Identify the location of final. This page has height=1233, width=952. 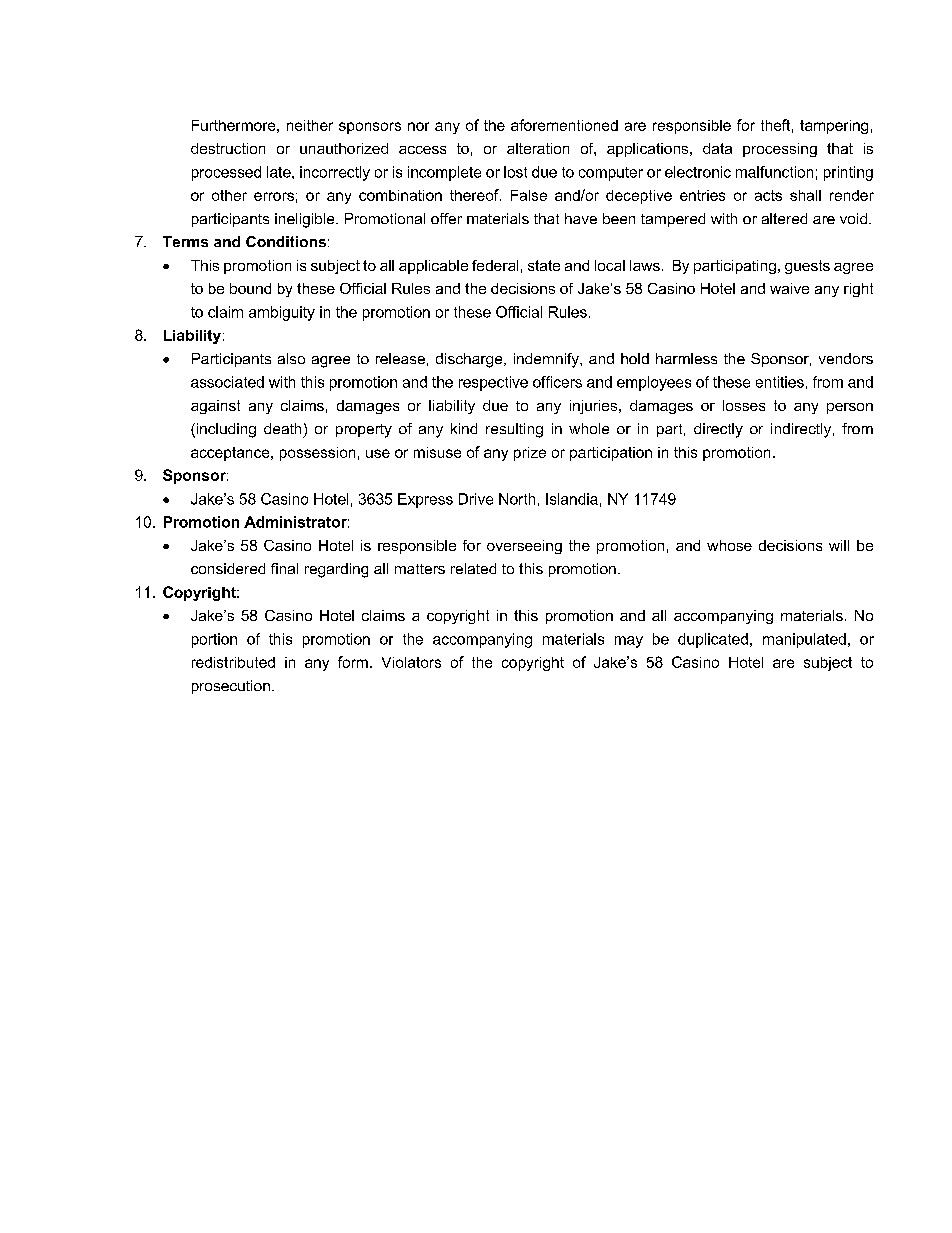
(284, 568).
